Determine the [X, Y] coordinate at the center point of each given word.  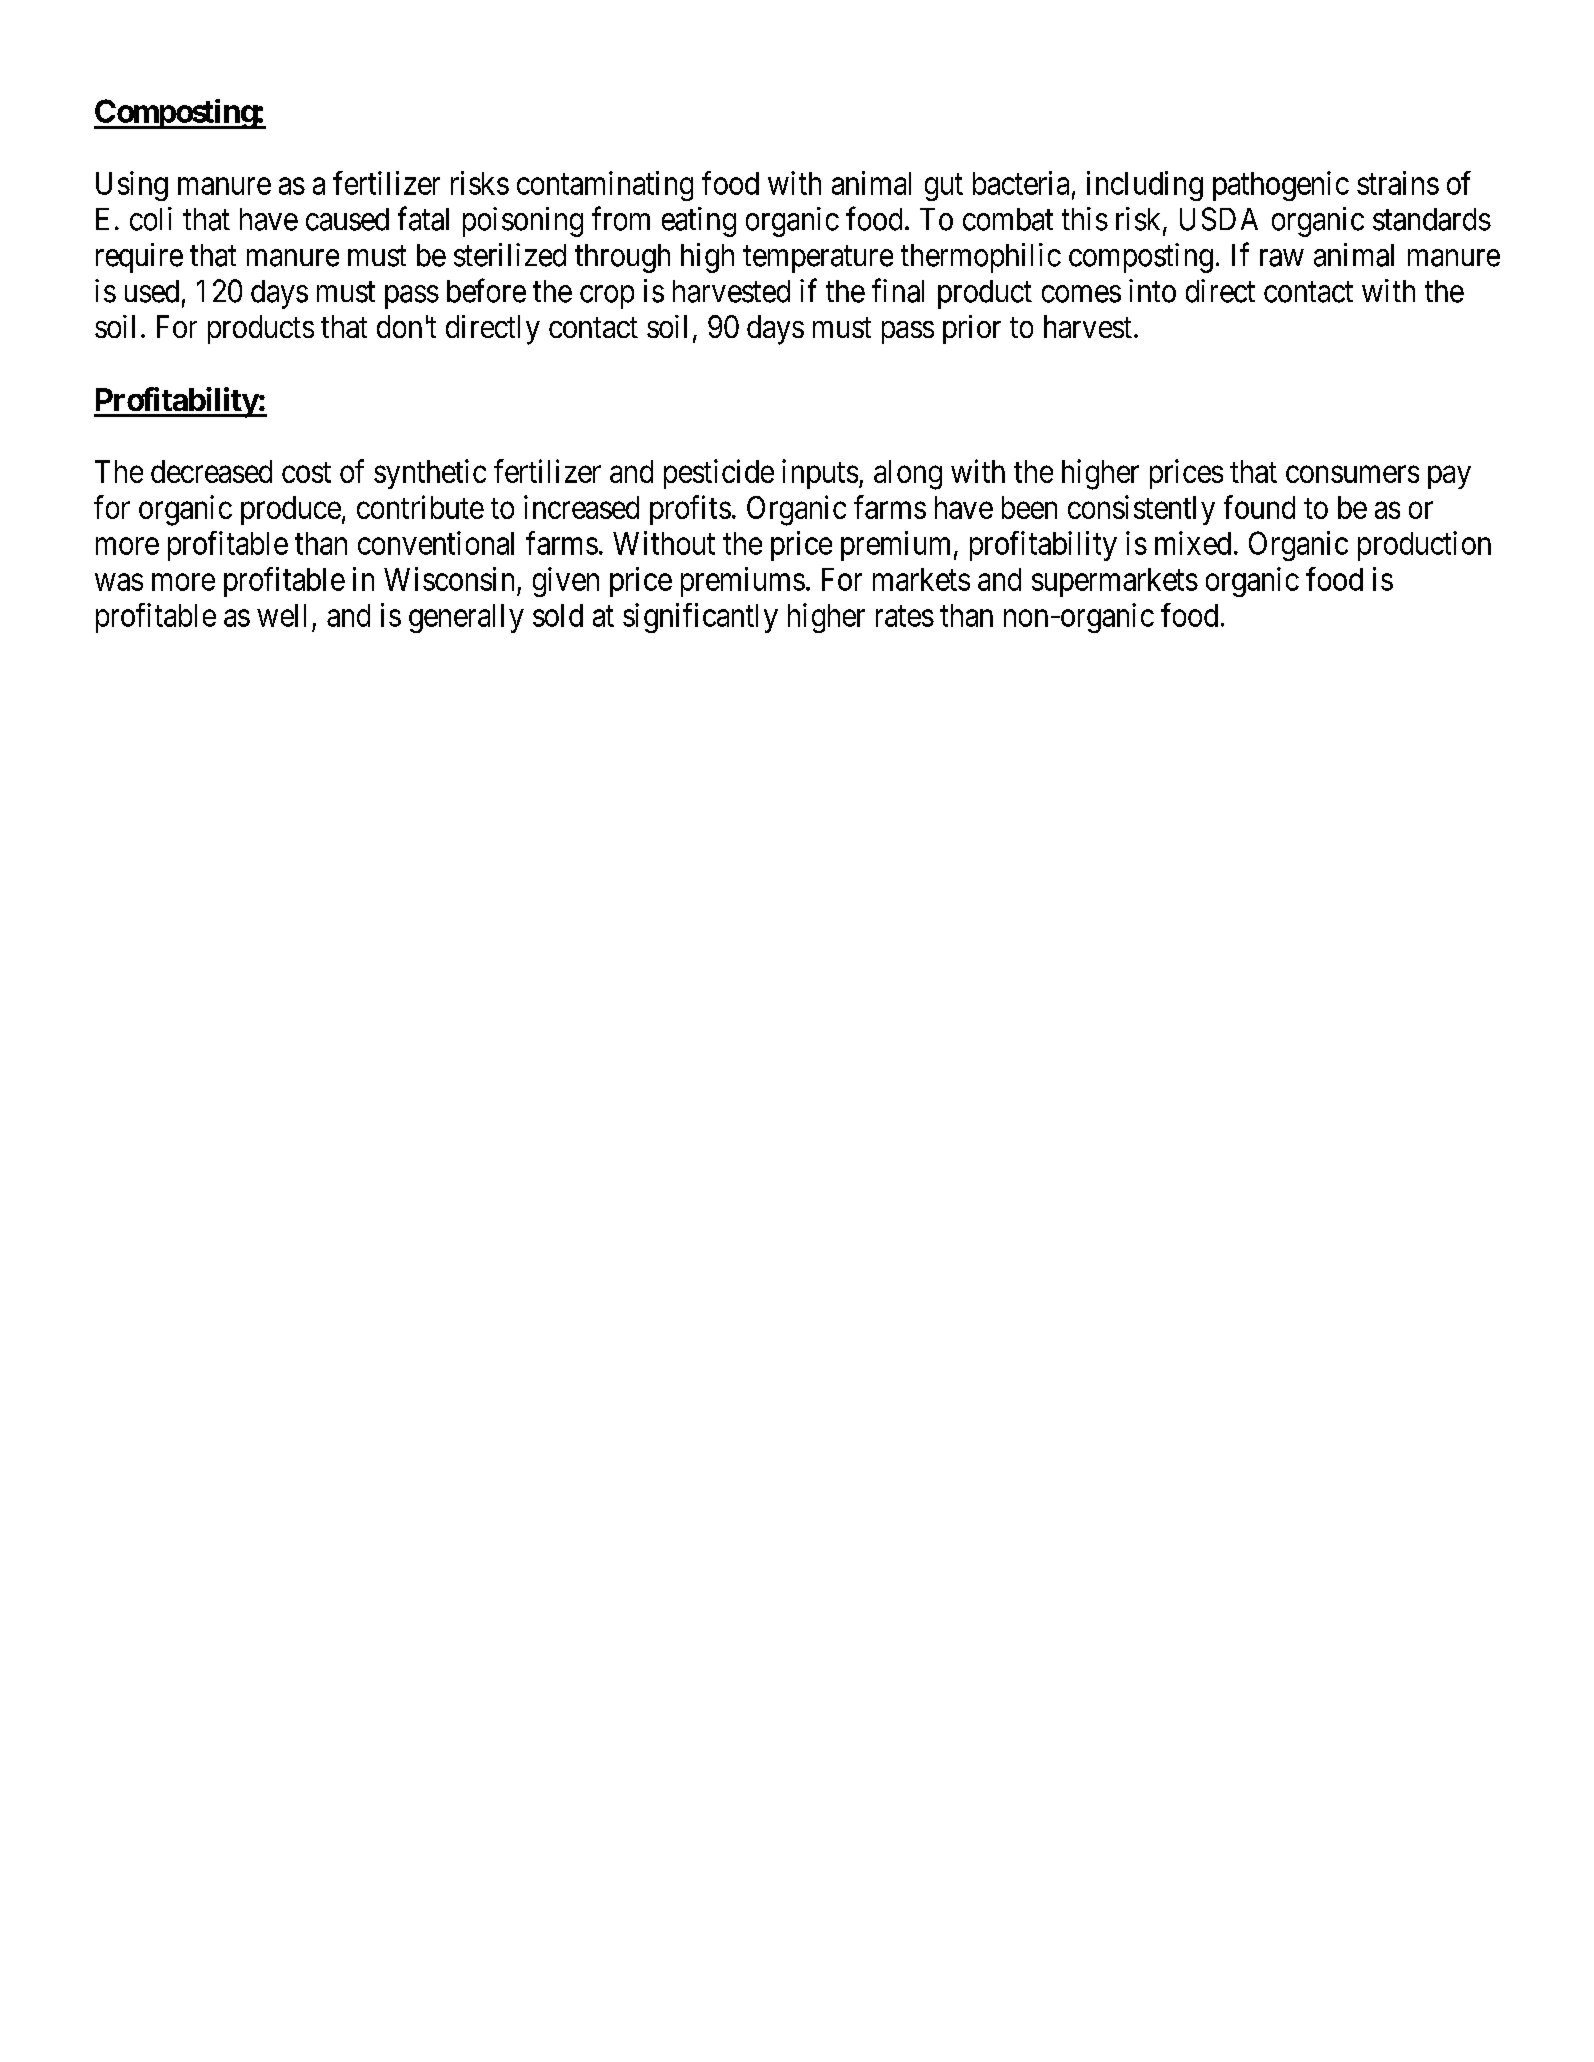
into [1152, 291]
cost [306, 472]
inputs [820, 474]
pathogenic [1281, 186]
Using [132, 186]
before [486, 290]
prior [972, 329]
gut [944, 187]
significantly [700, 618]
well [281, 615]
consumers [1352, 474]
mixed [1193, 543]
